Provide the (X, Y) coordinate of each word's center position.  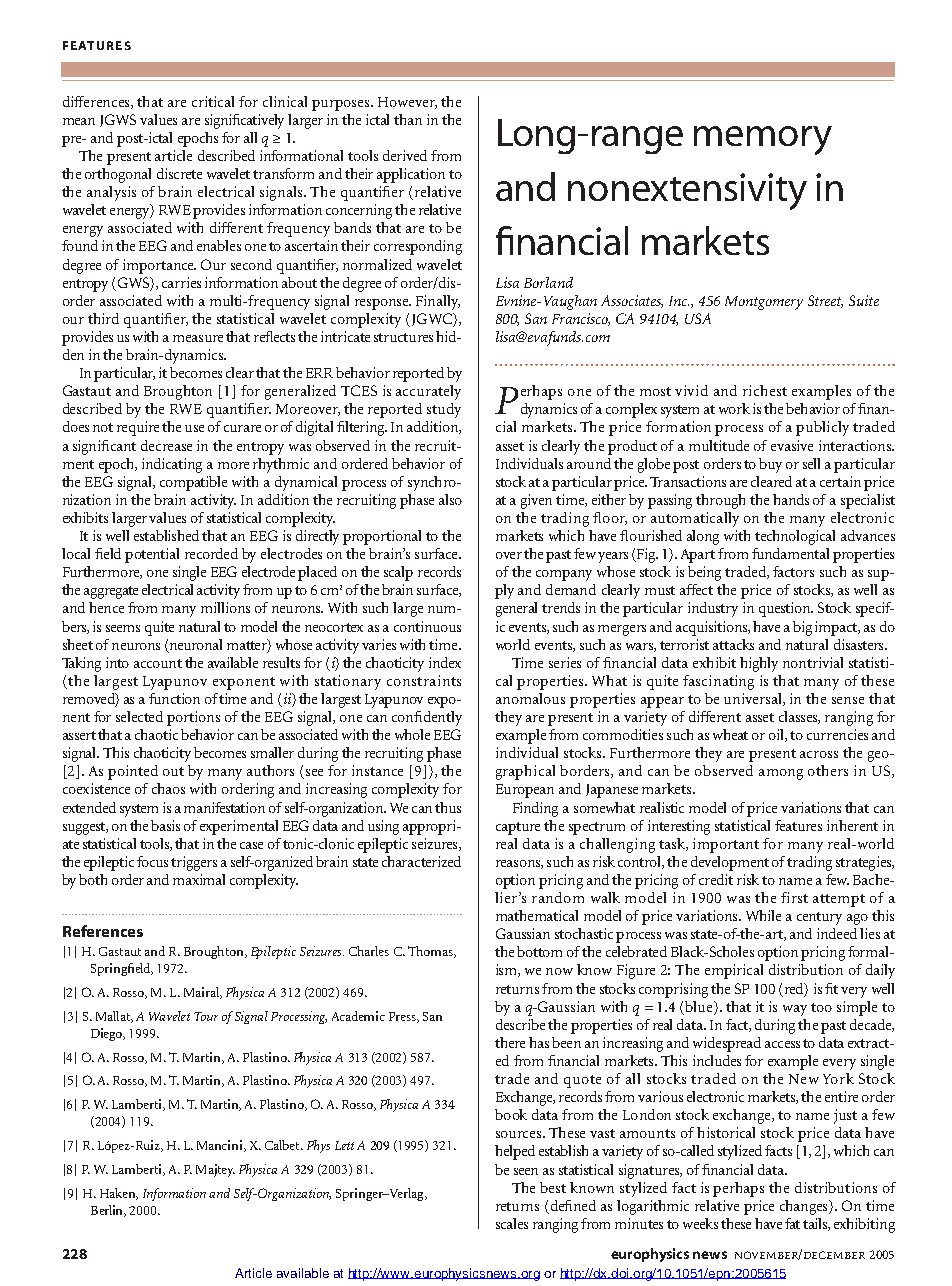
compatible (193, 483)
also (450, 499)
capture (518, 828)
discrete (179, 173)
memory (763, 140)
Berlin (108, 1211)
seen (526, 1171)
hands (791, 499)
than (408, 119)
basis (165, 825)
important (726, 845)
